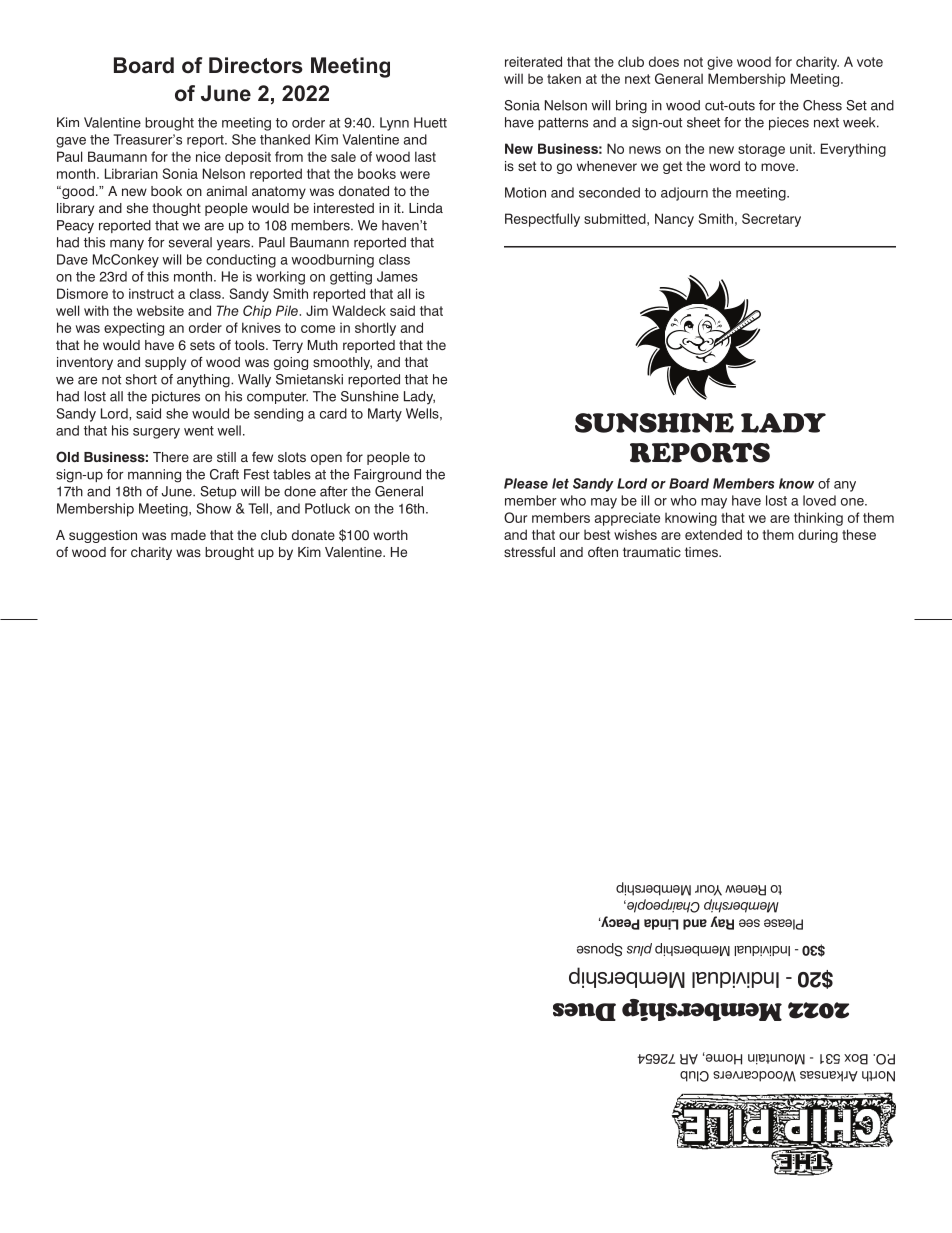 Image resolution: width=952 pixels, height=1233 pixels. I want to click on Marty, so click(385, 415).
